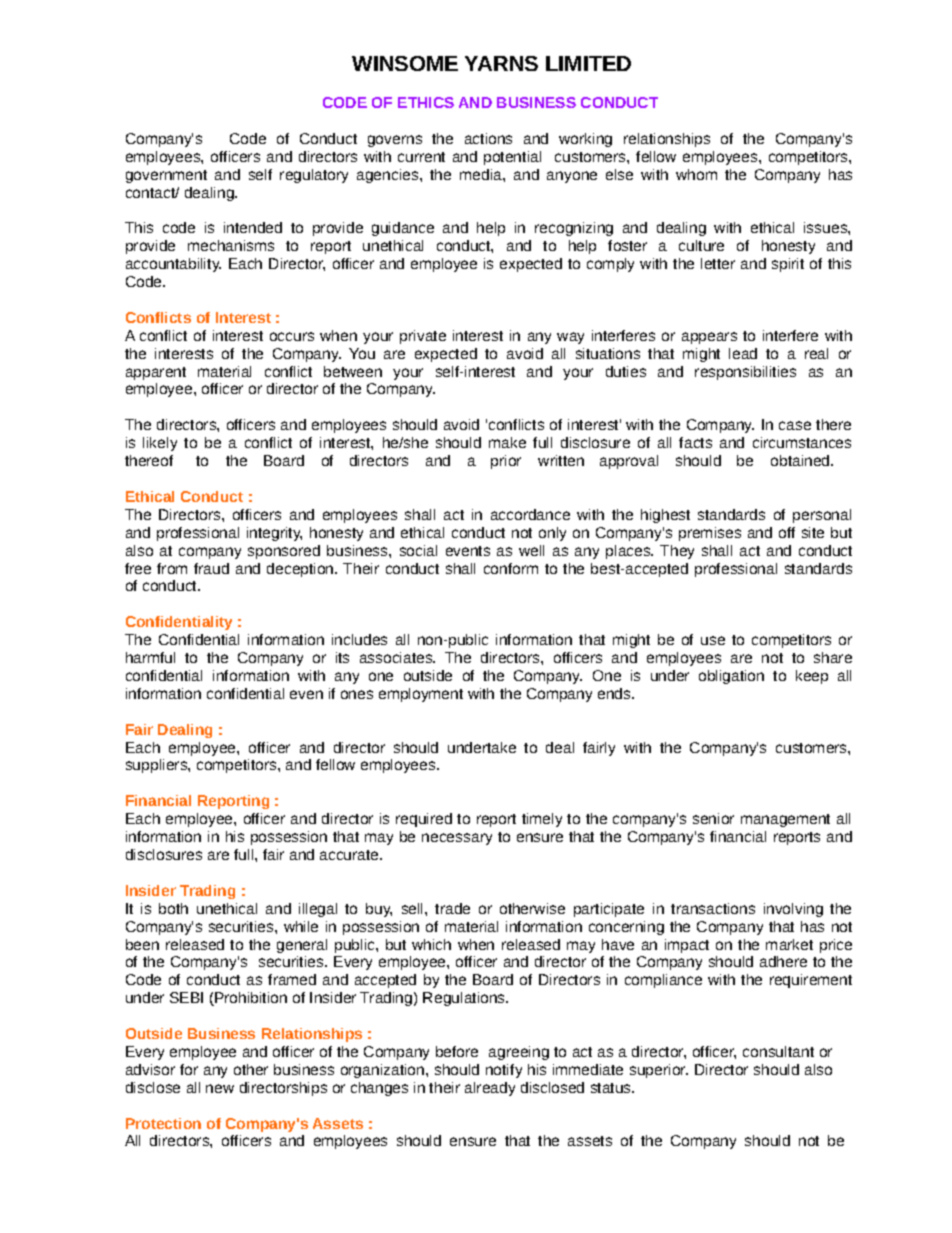 The height and width of the screenshot is (1233, 952). Describe the element at coordinates (220, 1088) in the screenshot. I see `new` at that location.
